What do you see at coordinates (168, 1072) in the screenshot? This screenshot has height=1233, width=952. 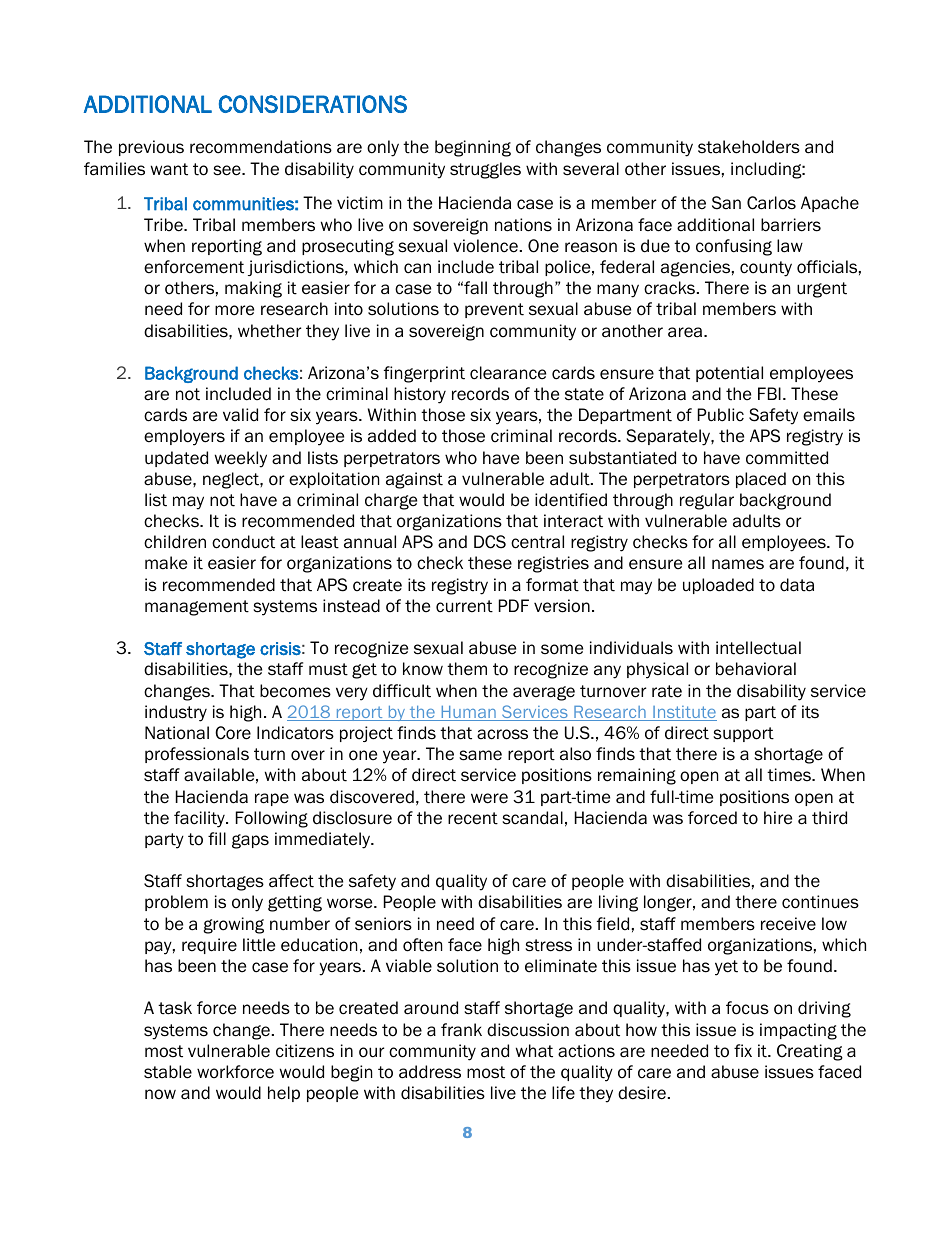 I see `stable` at bounding box center [168, 1072].
